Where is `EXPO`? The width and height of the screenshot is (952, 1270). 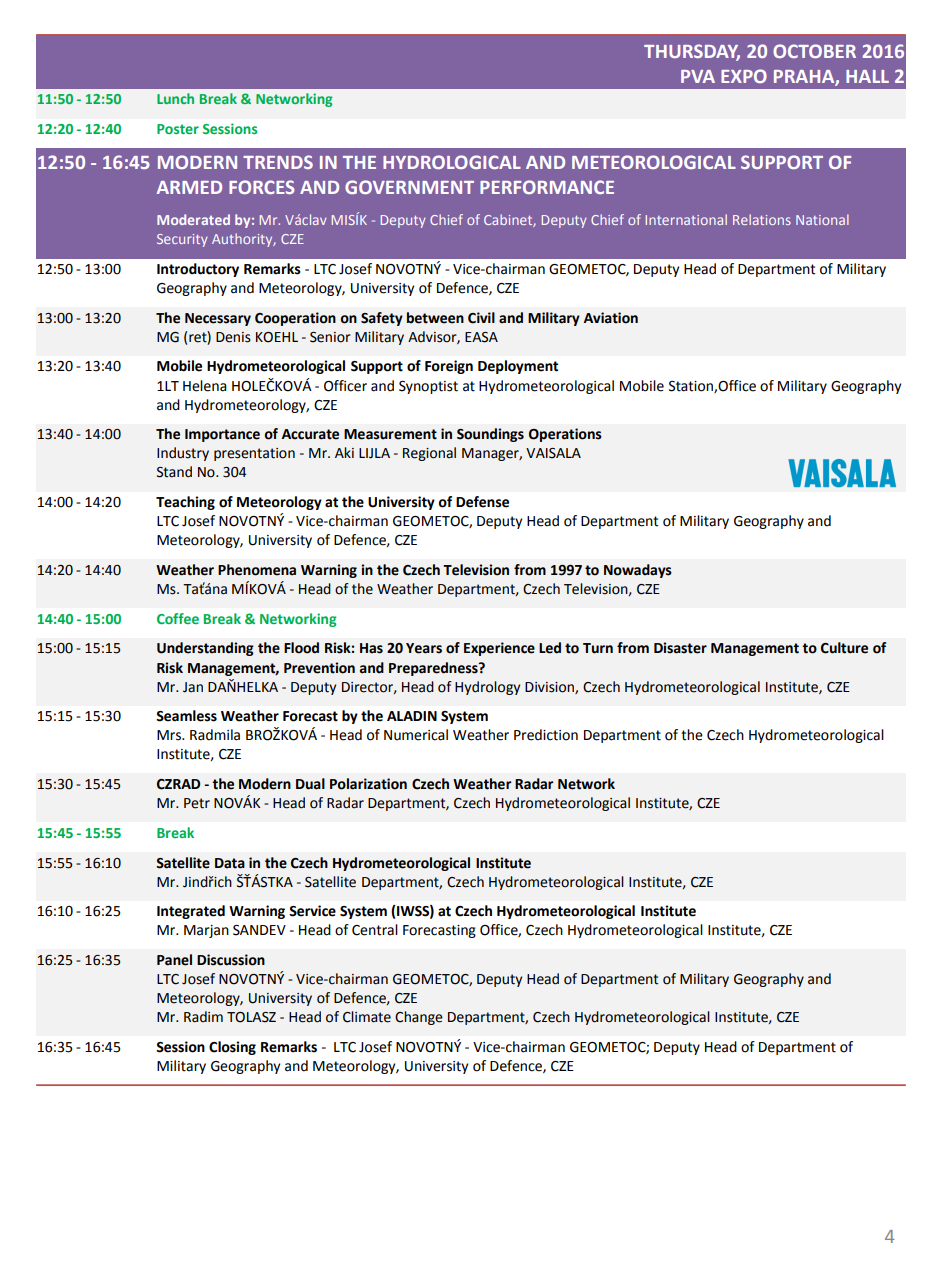
EXPO is located at coordinates (744, 76).
